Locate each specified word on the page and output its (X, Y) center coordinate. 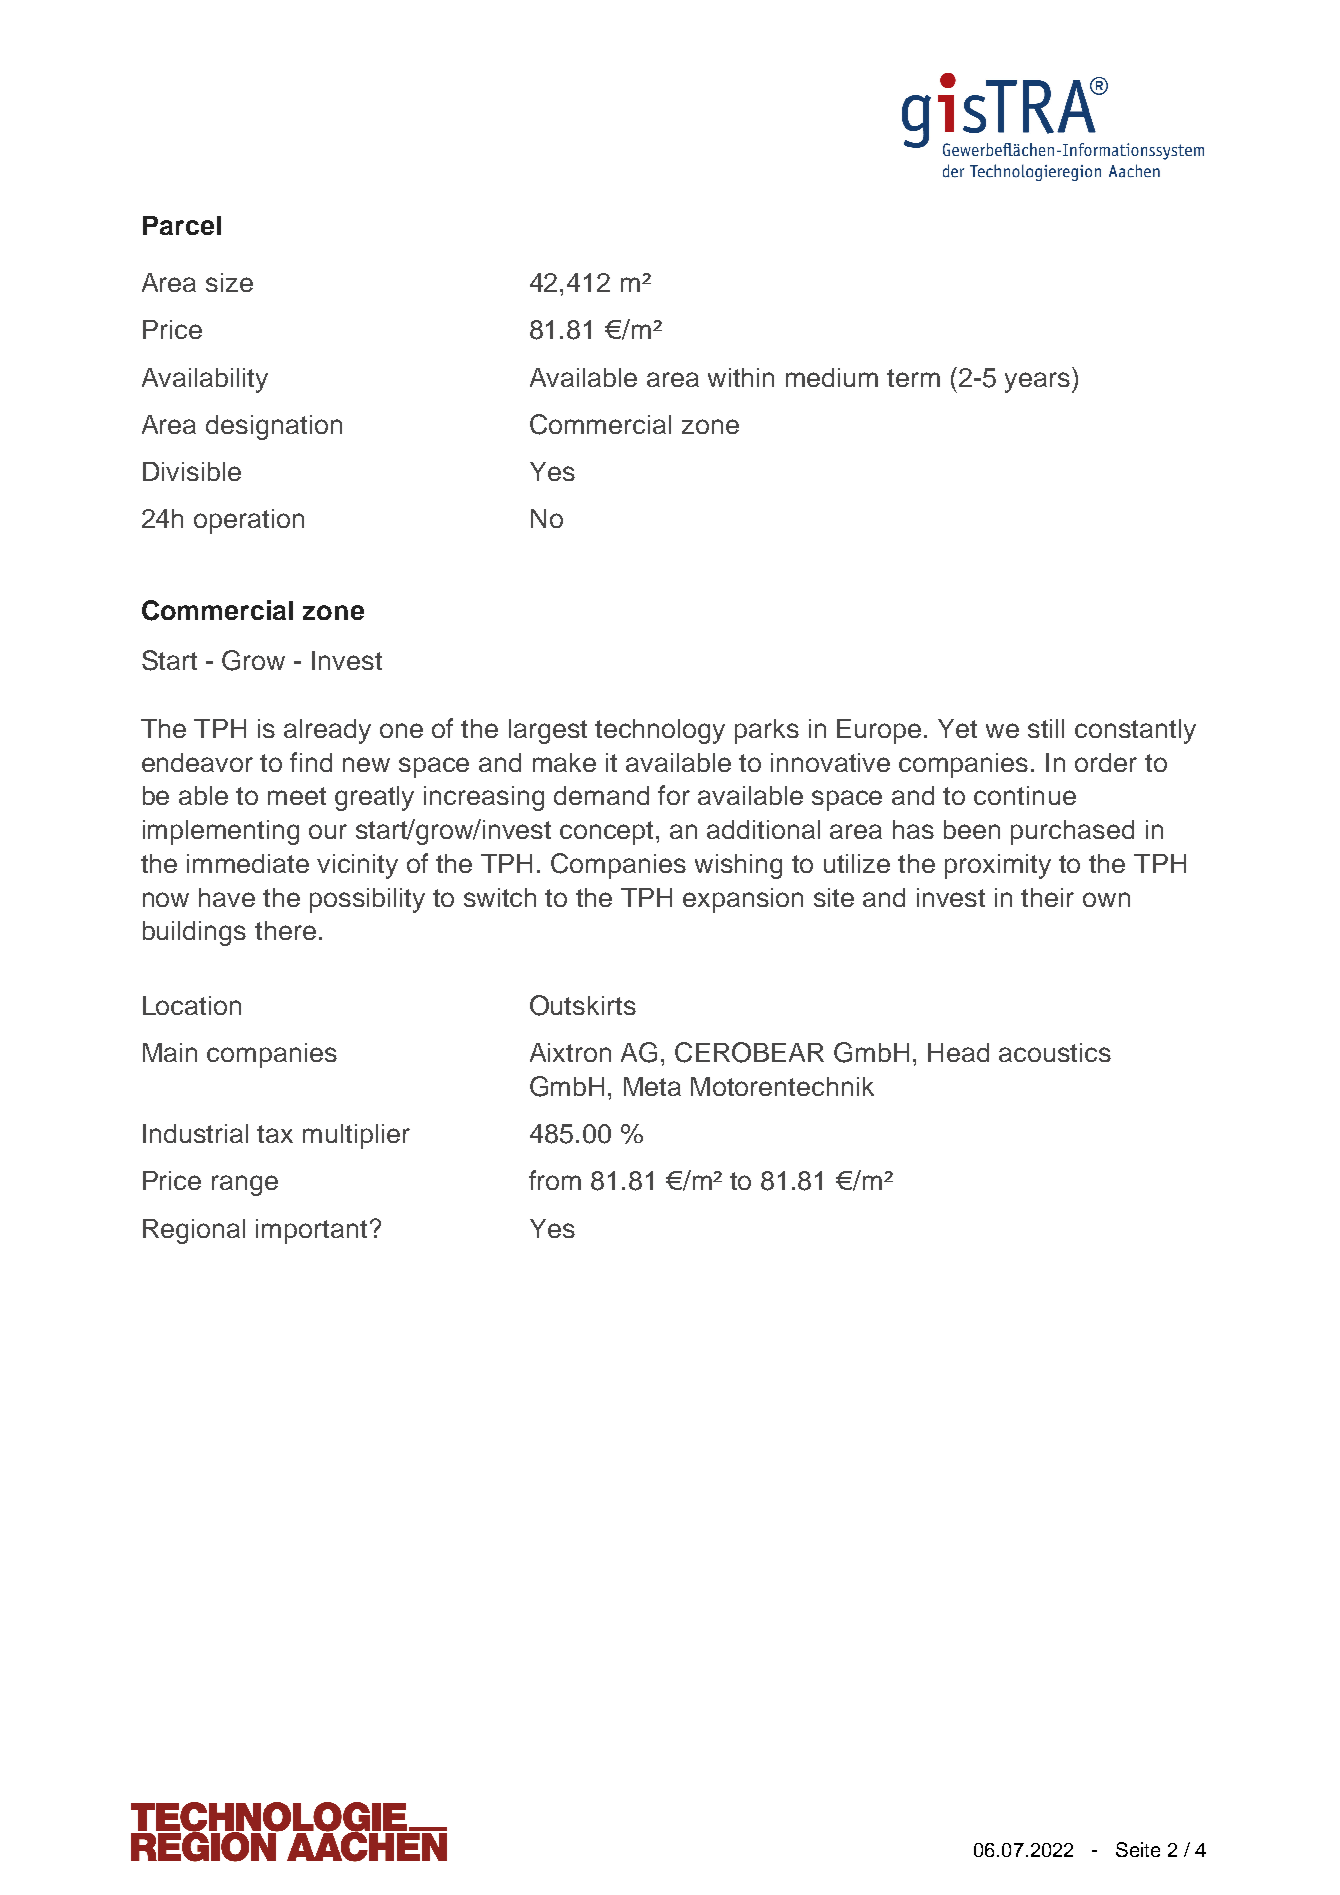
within (741, 377)
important (311, 1231)
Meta (652, 1086)
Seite (1138, 1849)
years (1039, 382)
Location (192, 1005)
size (229, 282)
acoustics (1055, 1052)
